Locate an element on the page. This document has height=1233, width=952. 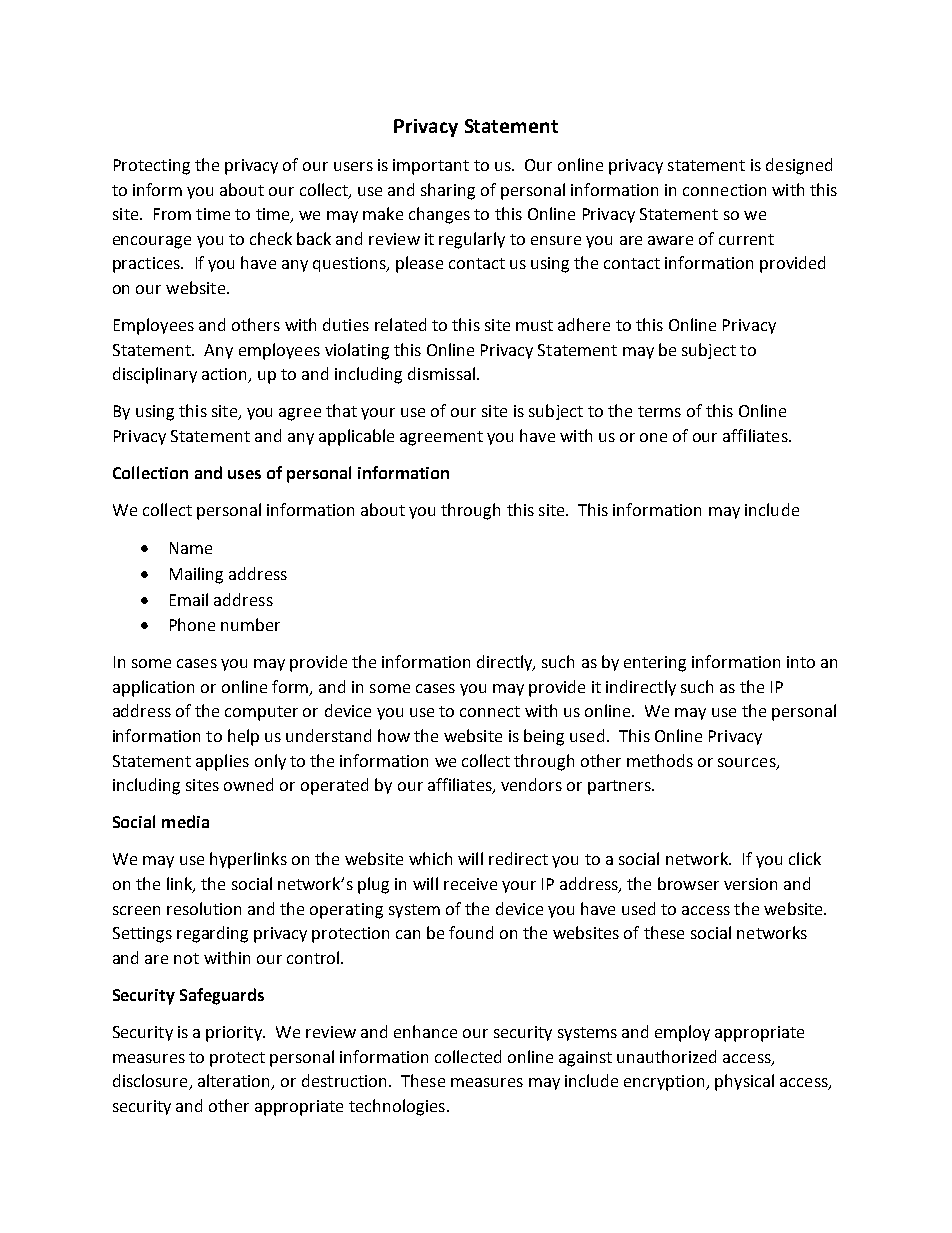
current is located at coordinates (746, 239).
